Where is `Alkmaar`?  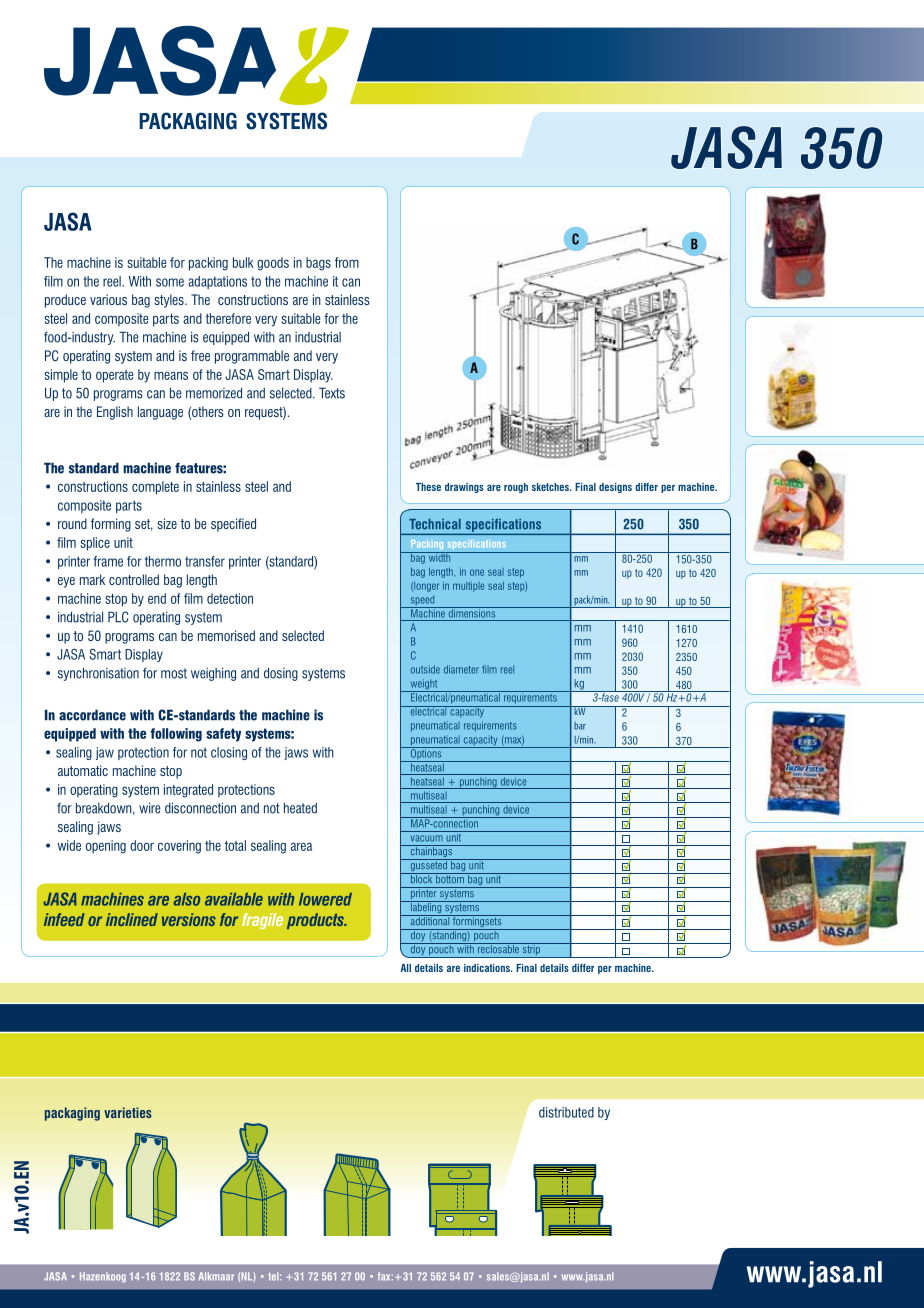 Alkmaar is located at coordinates (216, 1276).
